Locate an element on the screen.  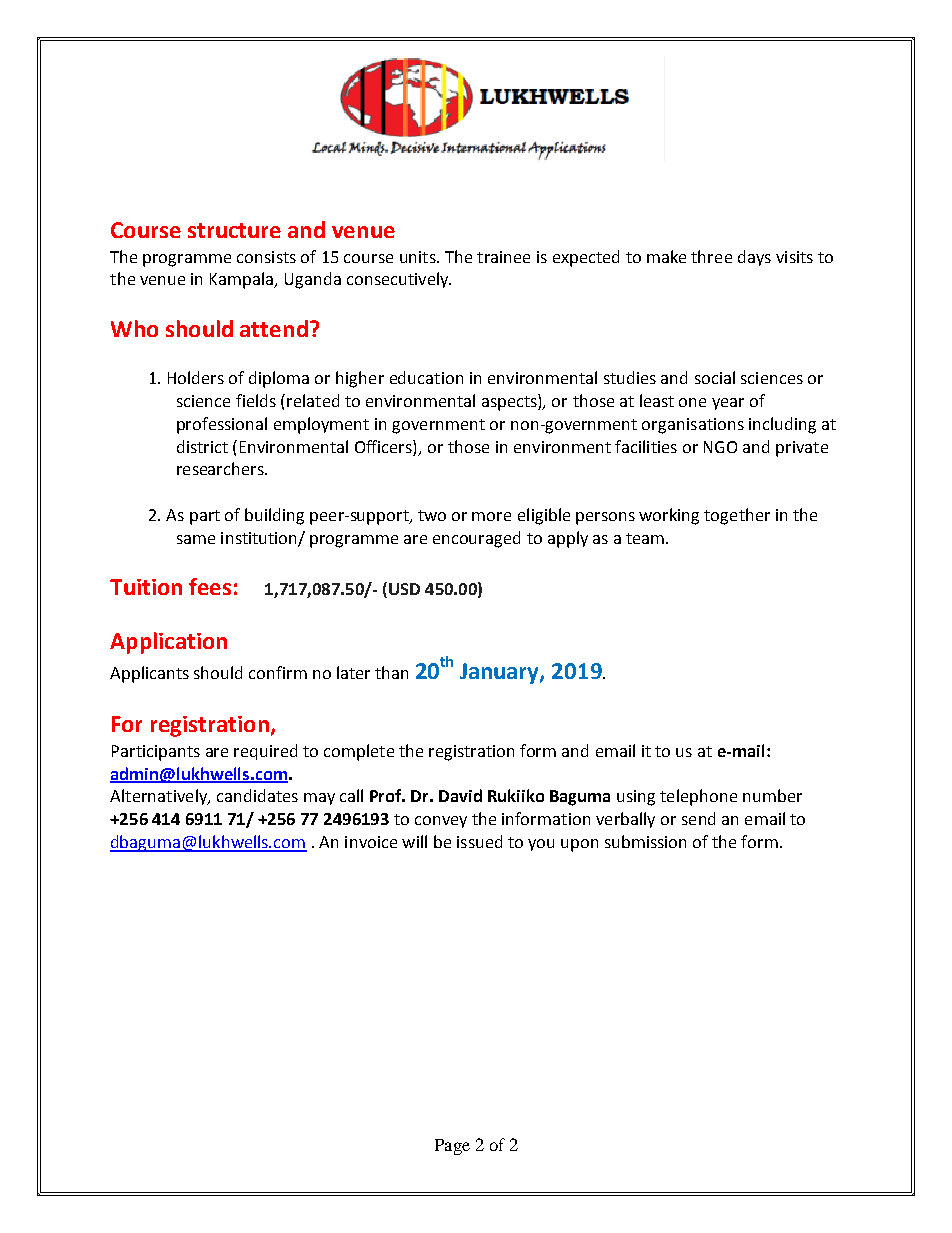
submission is located at coordinates (645, 841).
